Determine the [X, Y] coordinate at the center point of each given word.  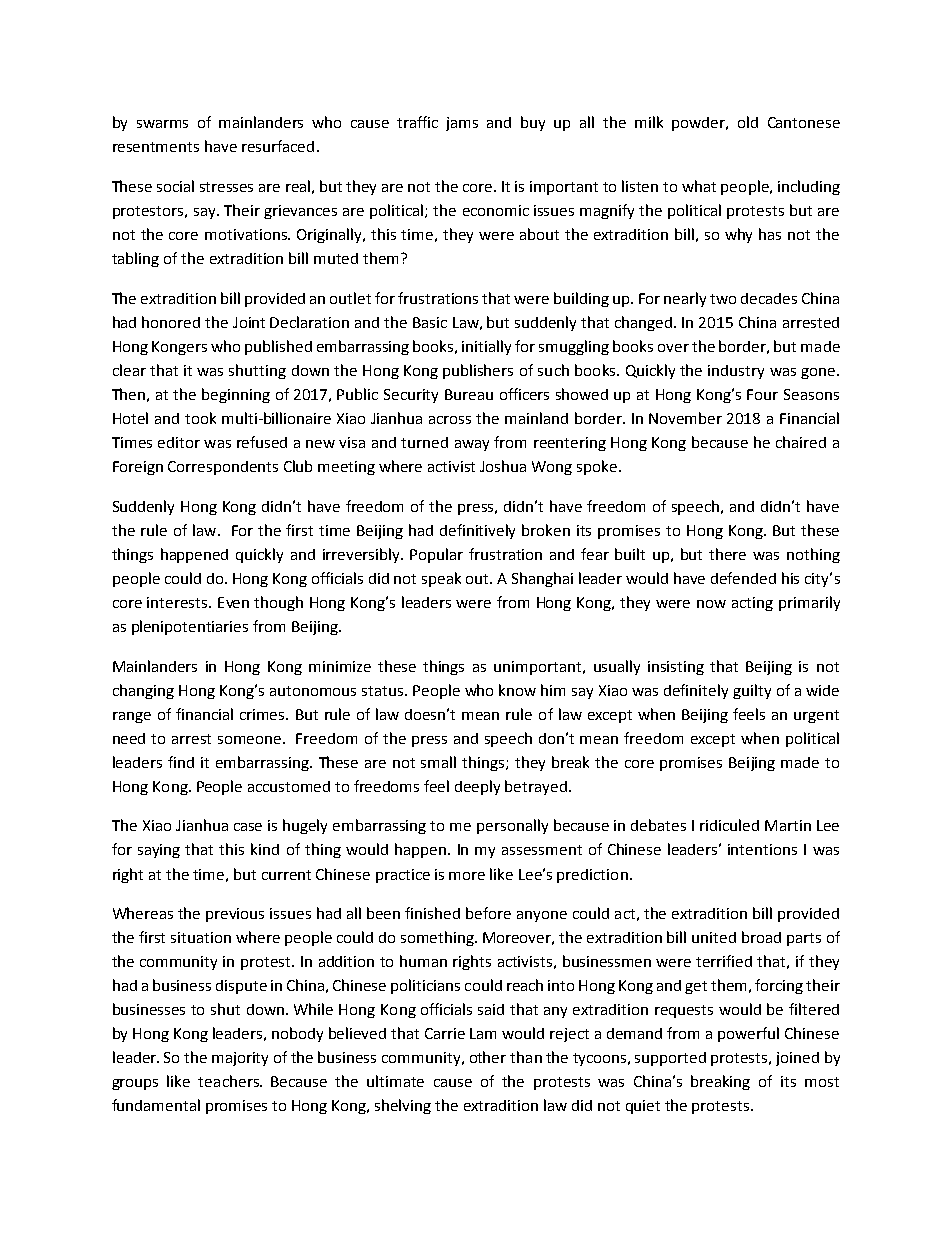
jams [462, 124]
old [748, 122]
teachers [229, 1081]
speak [441, 579]
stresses [226, 187]
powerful [748, 1034]
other [488, 1057]
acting [752, 604]
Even [233, 602]
